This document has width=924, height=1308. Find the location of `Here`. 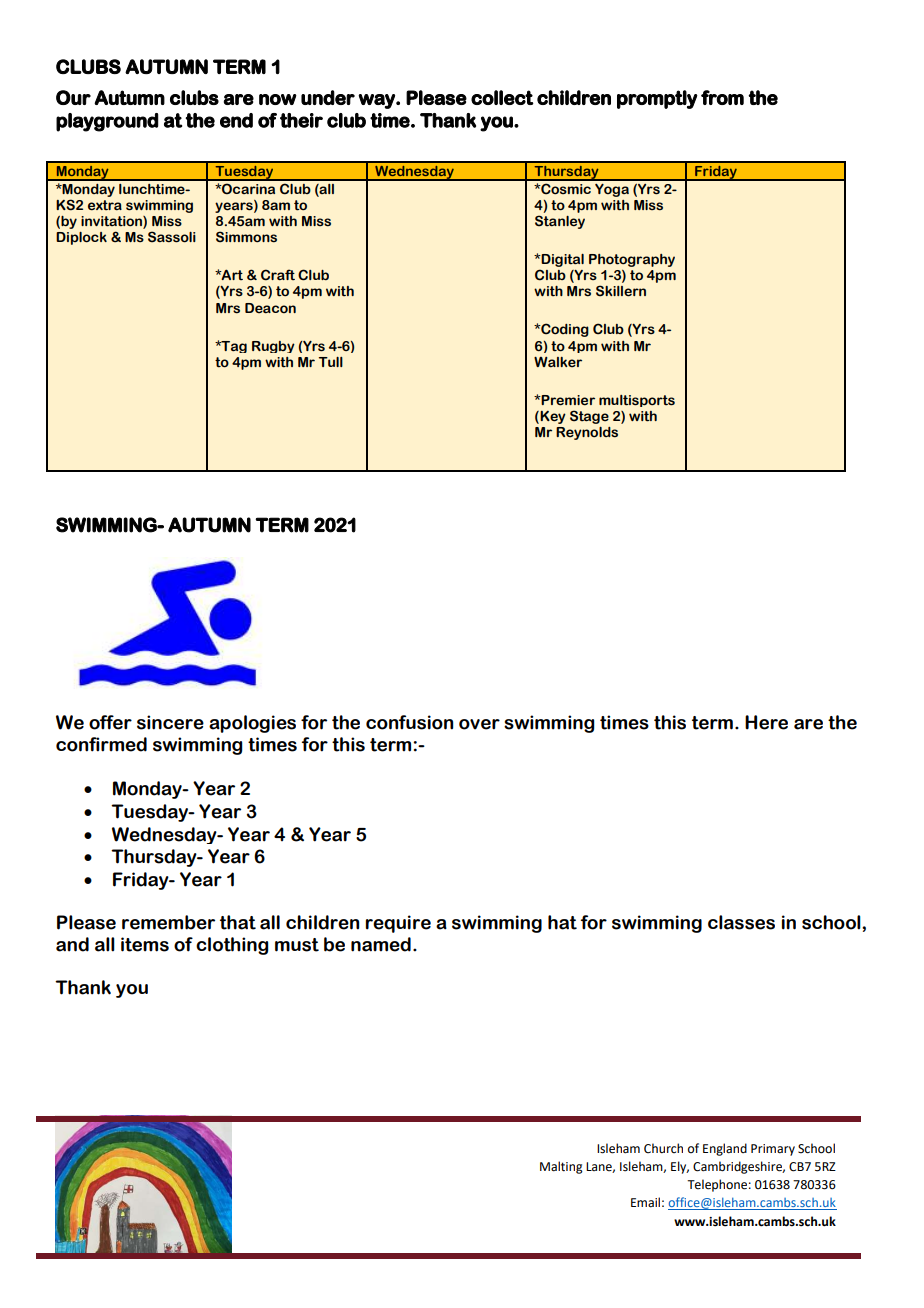

Here is located at coordinates (766, 722).
